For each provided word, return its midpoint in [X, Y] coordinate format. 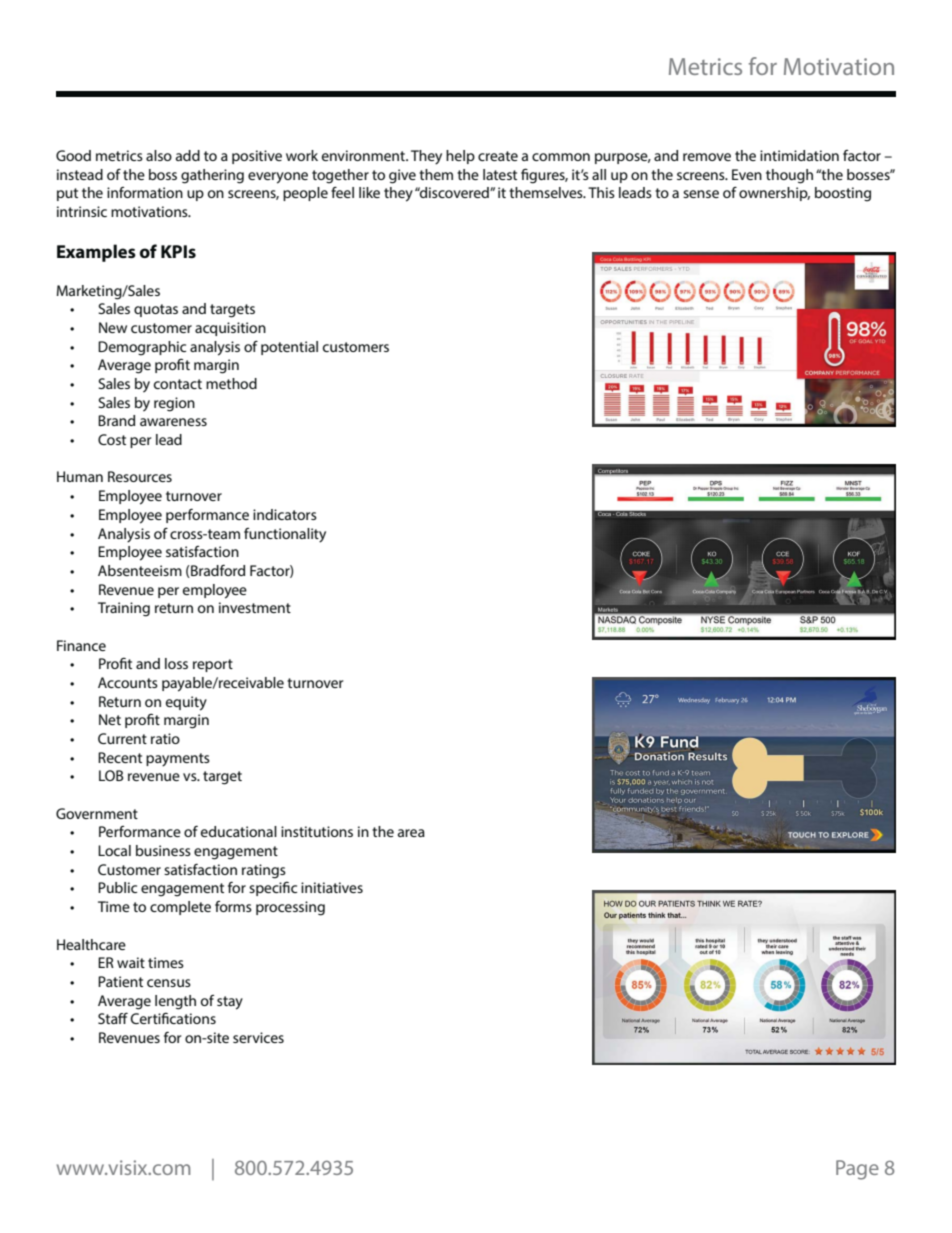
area [411, 833]
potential [289, 348]
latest [500, 174]
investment [255, 607]
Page [857, 1170]
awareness [173, 422]
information [145, 192]
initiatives [332, 887]
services [258, 1037]
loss [176, 663]
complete [180, 908]
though [789, 176]
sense [701, 194]
